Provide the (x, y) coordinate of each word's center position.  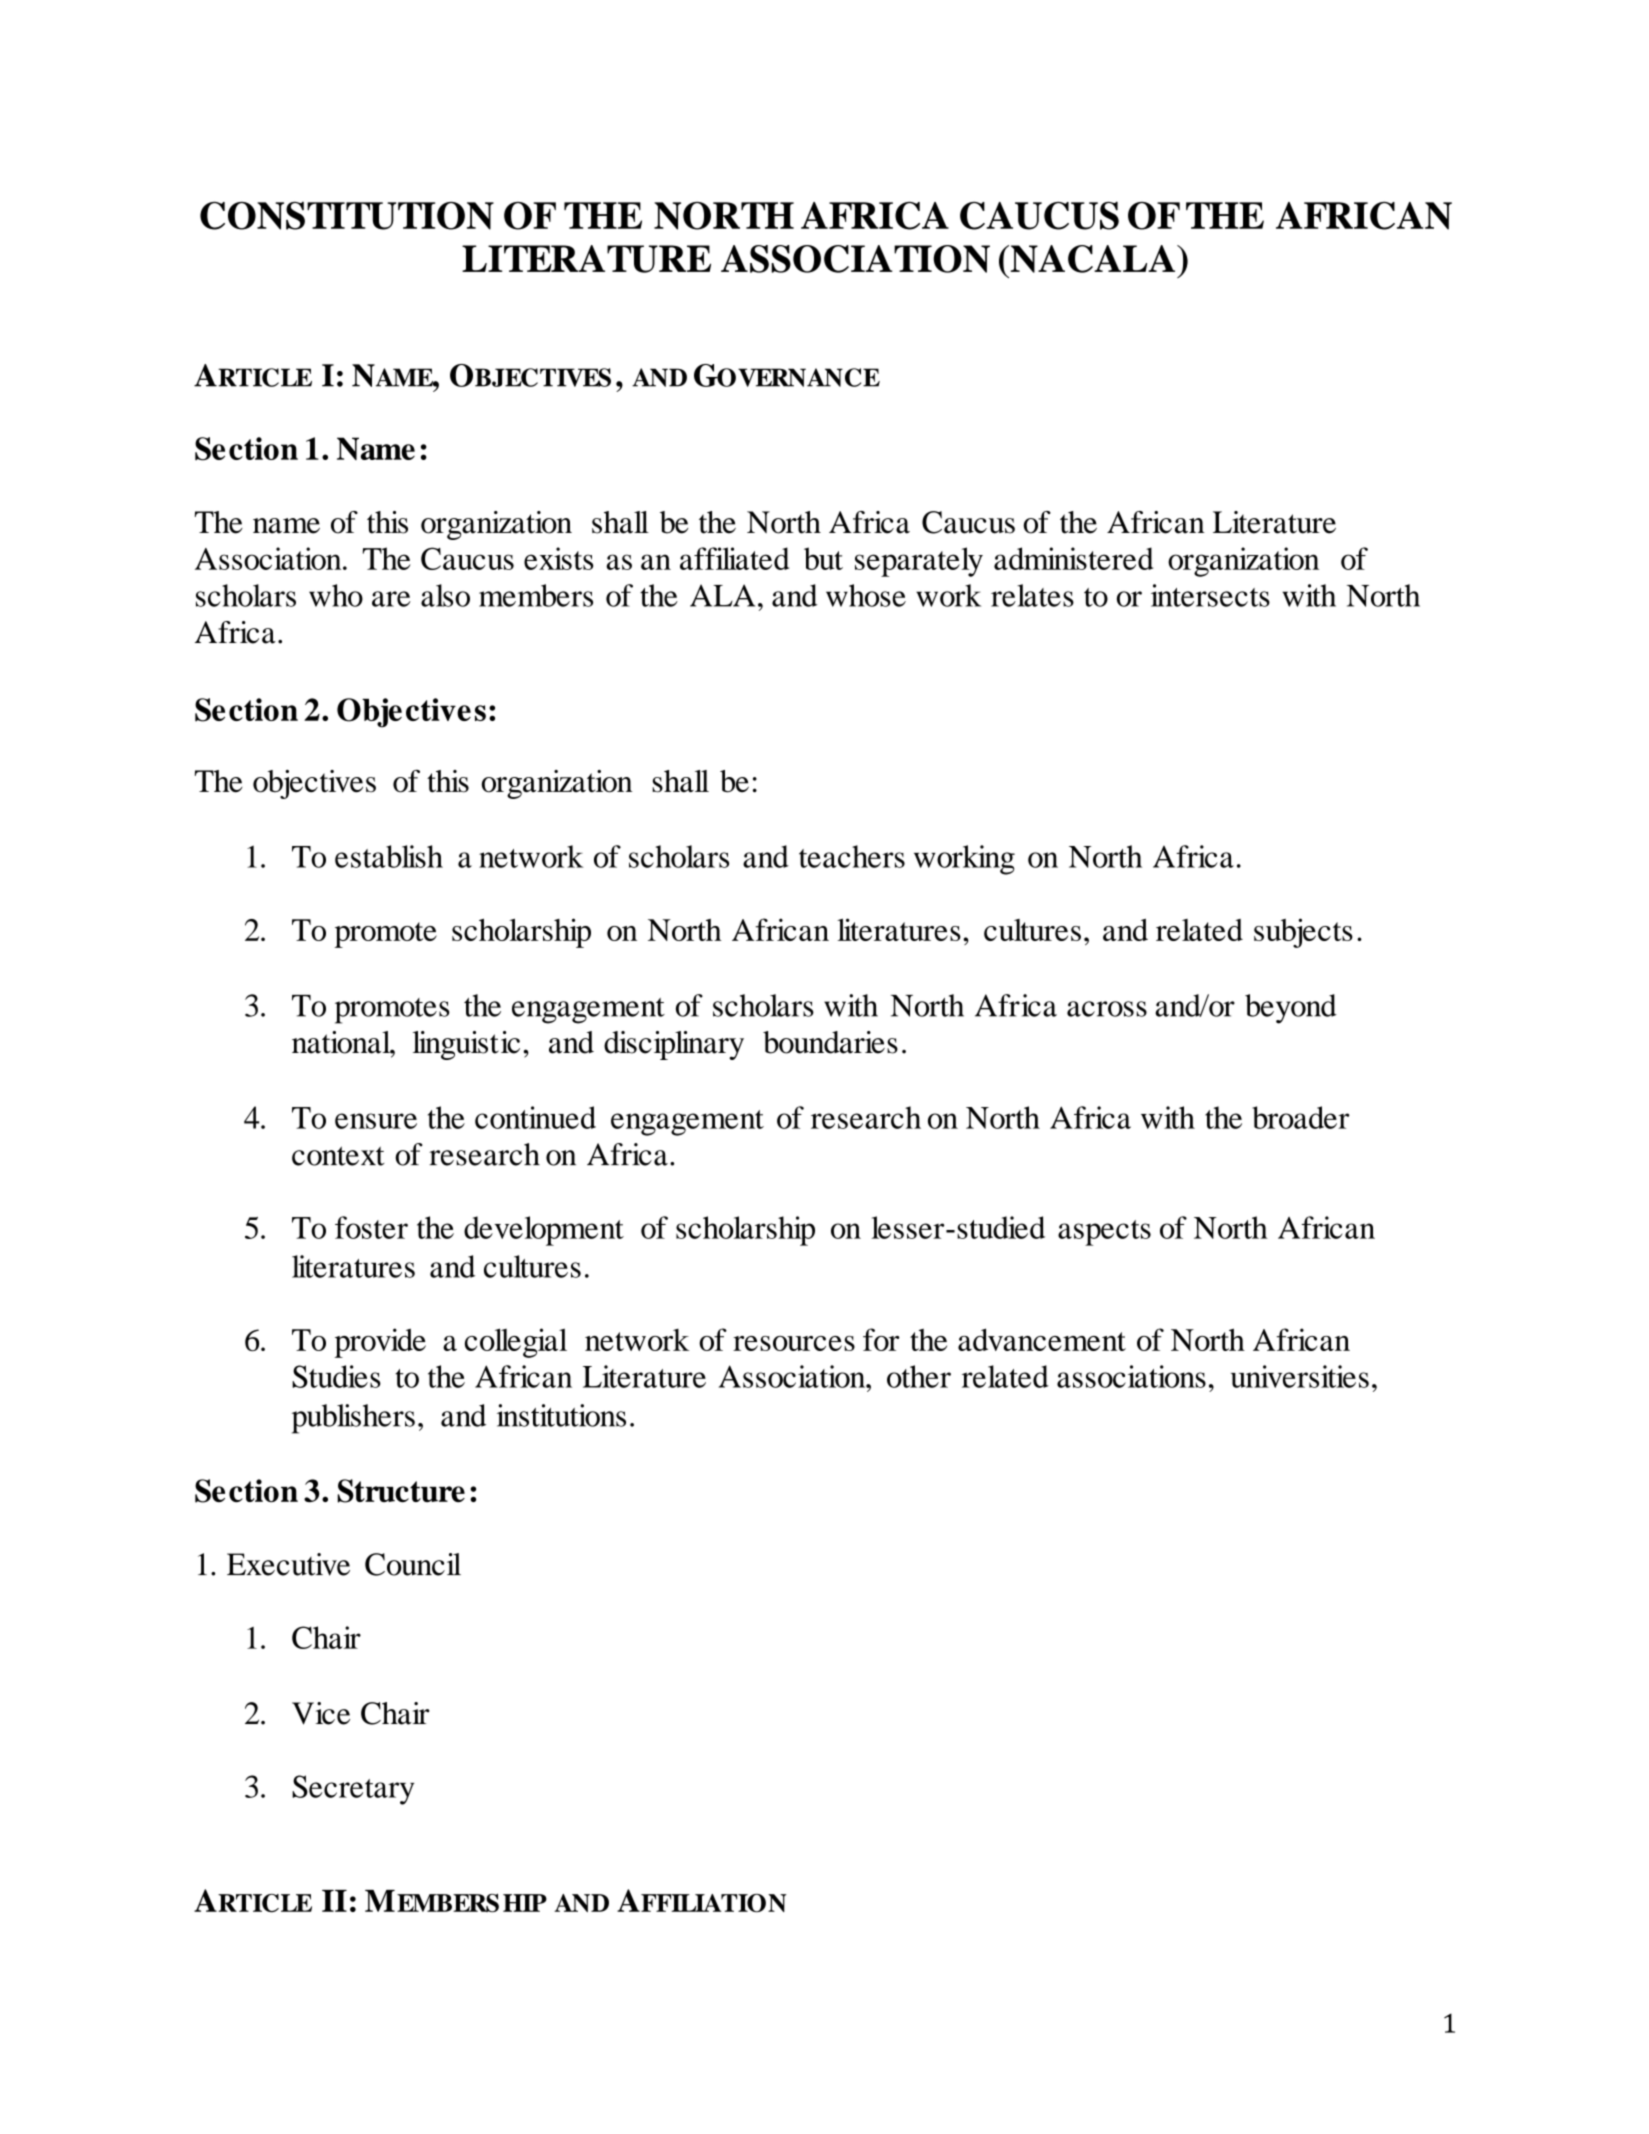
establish (389, 856)
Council (413, 1564)
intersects (1210, 595)
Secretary (353, 1790)
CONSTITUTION (347, 216)
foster (371, 1227)
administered (1073, 558)
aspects (1104, 1233)
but (823, 558)
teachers (852, 856)
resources (794, 1343)
